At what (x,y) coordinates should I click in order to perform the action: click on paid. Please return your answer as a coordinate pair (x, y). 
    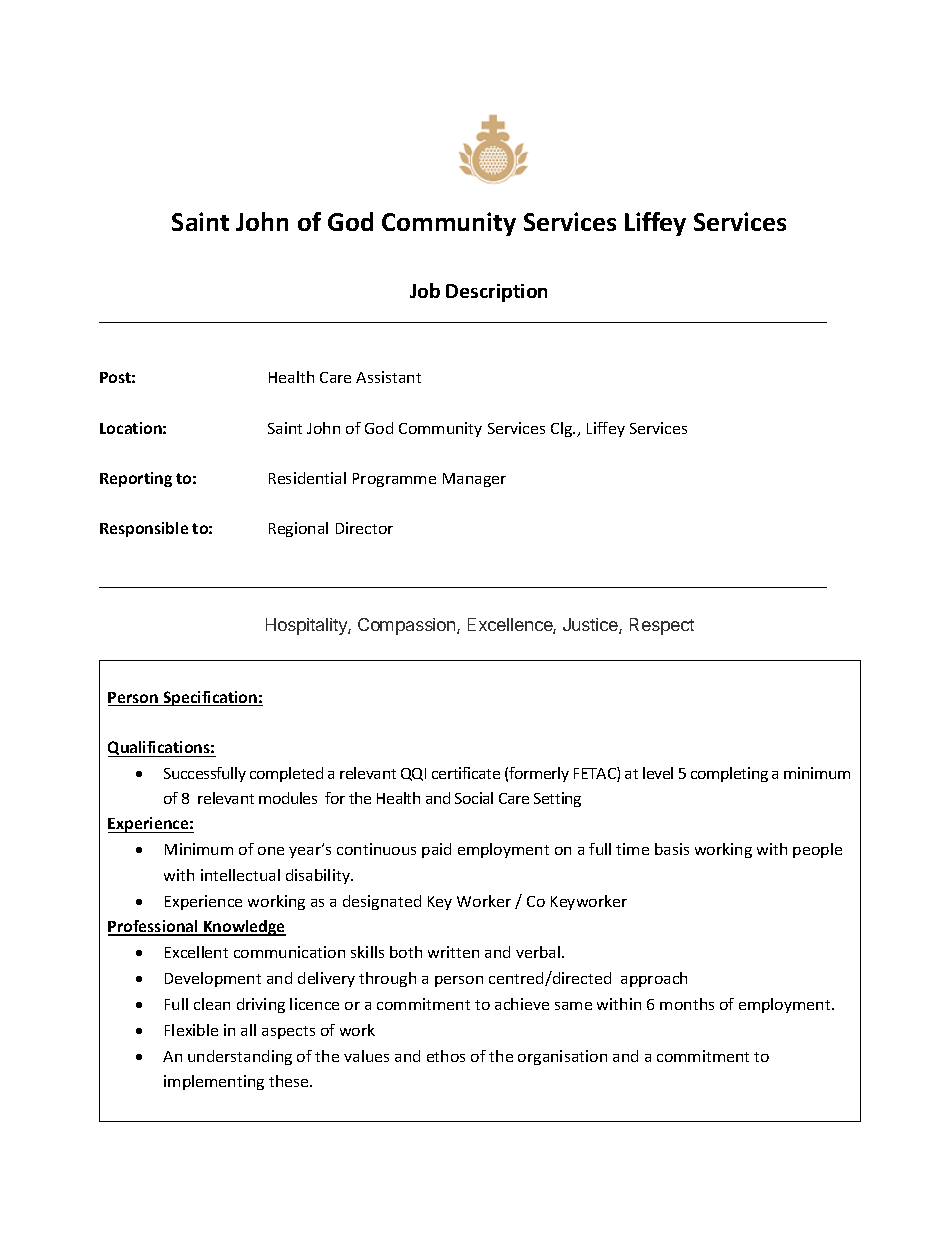
    Looking at the image, I should click on (436, 850).
